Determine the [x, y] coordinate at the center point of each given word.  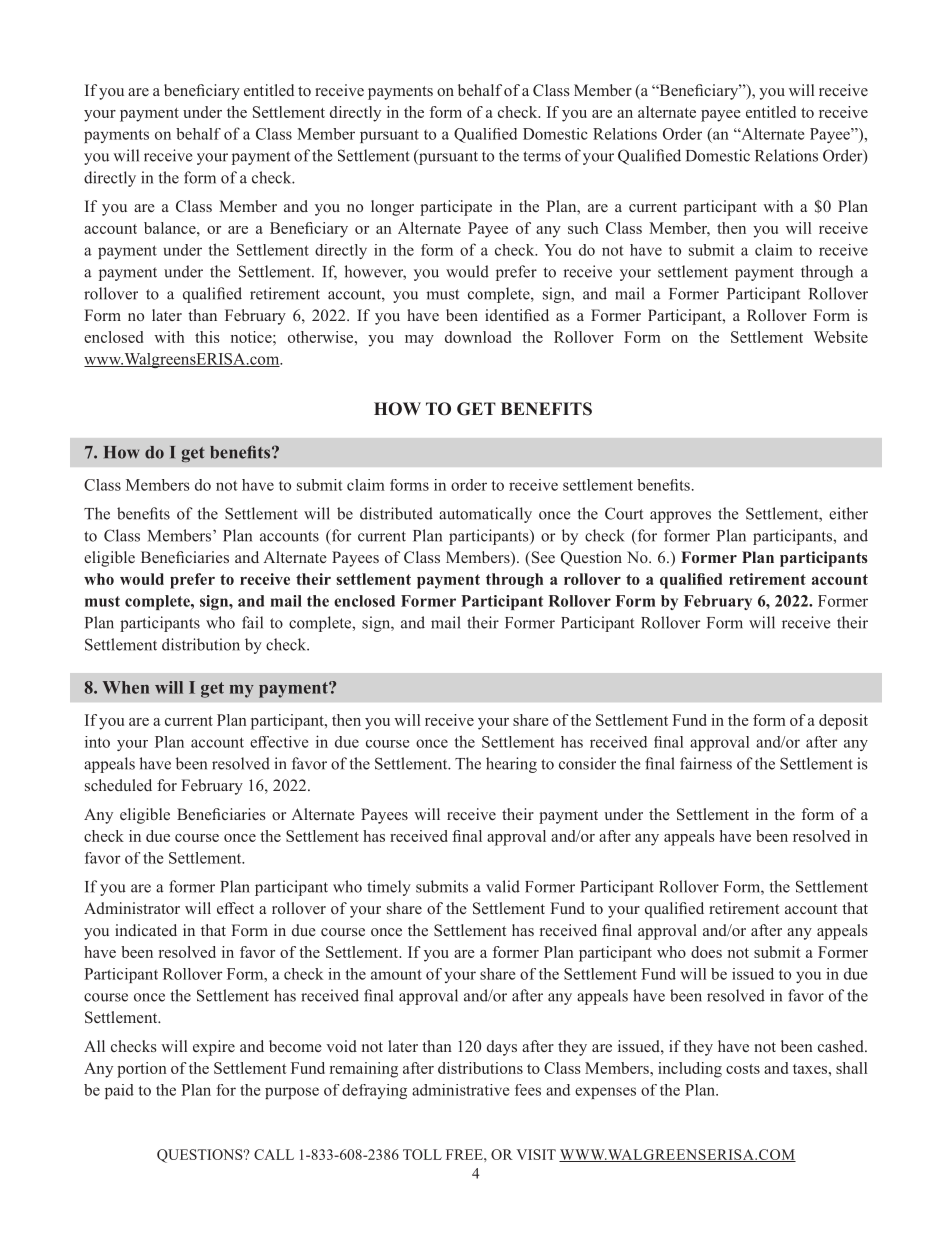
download [478, 337]
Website [841, 337]
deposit [843, 722]
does [706, 952]
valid [503, 886]
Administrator [132, 908]
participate [456, 208]
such [583, 228]
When [126, 687]
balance [171, 228]
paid [119, 1091]
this [207, 337]
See [542, 558]
